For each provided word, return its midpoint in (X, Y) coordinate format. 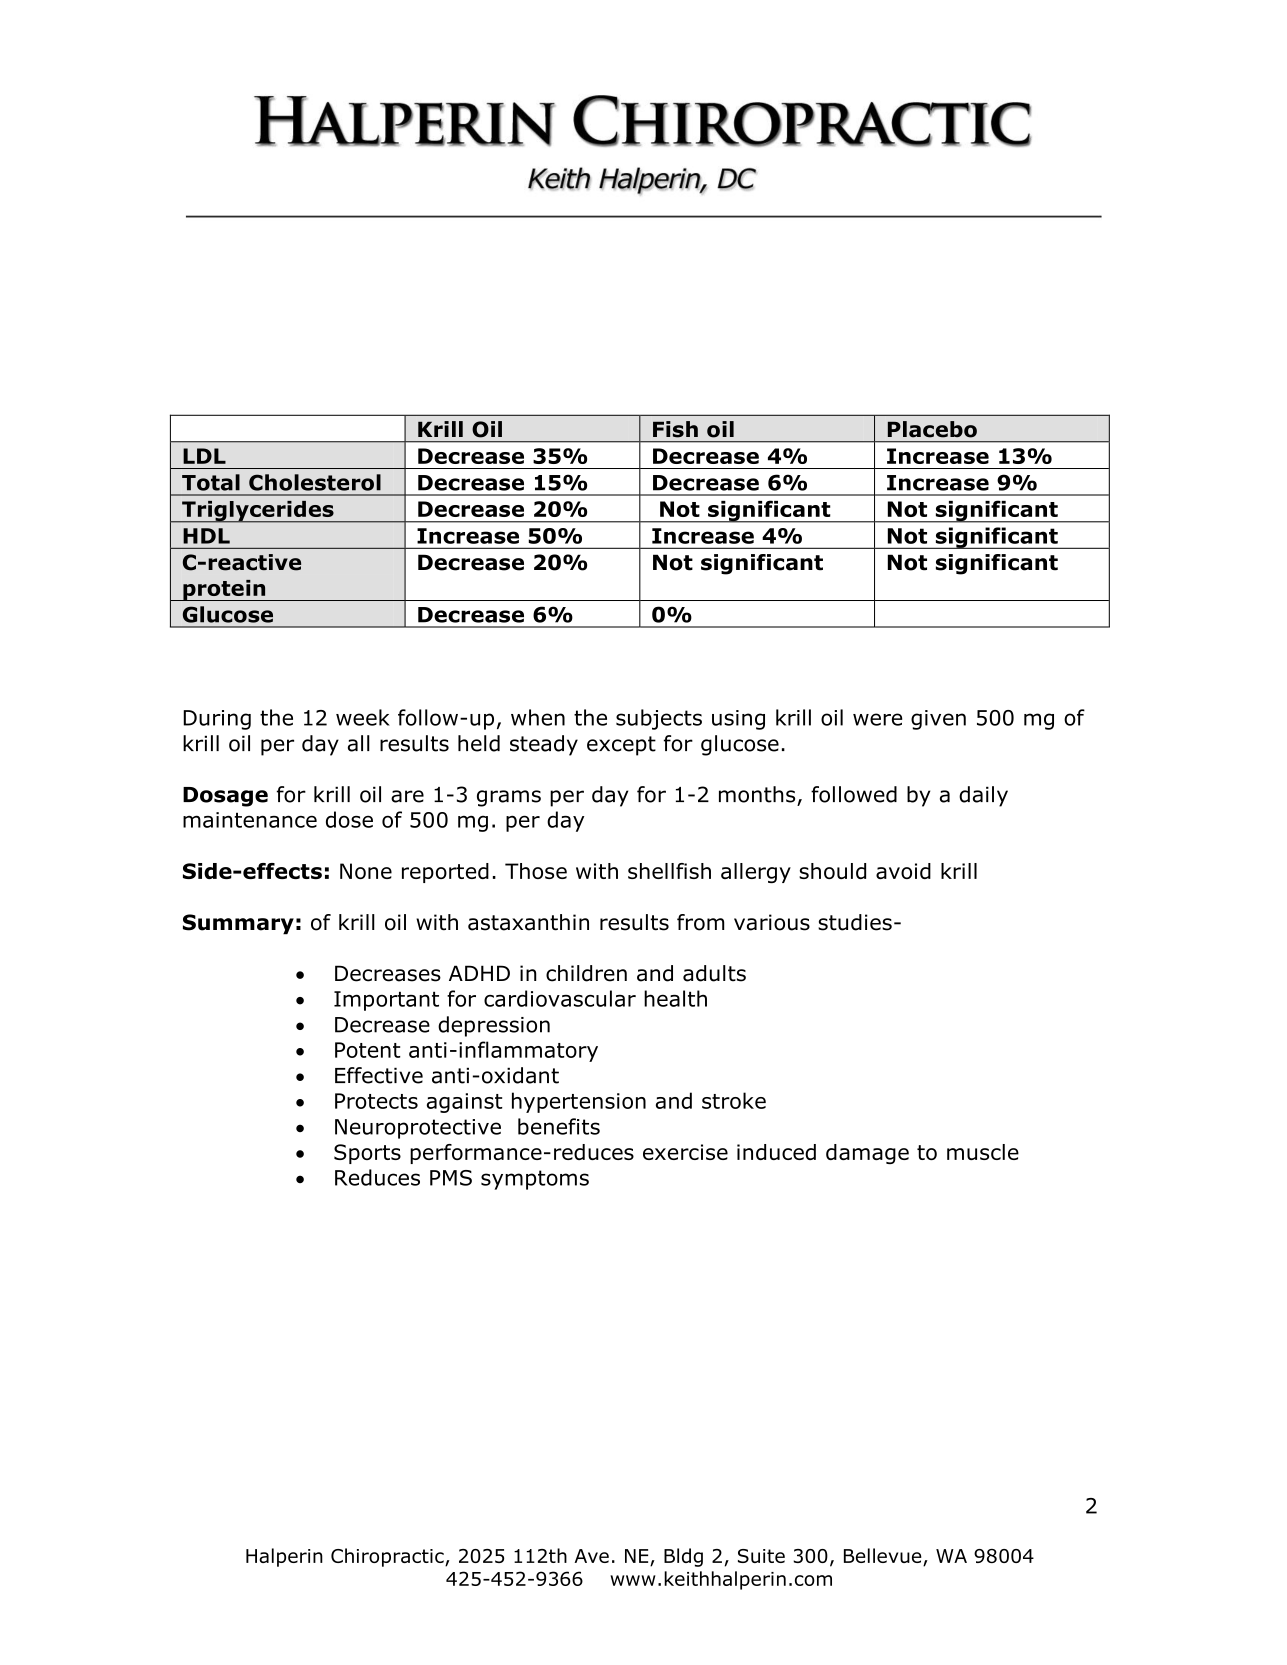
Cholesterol (315, 482)
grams (509, 798)
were (877, 719)
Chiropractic (388, 1557)
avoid (903, 871)
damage (867, 1154)
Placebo (932, 429)
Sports (367, 1154)
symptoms (535, 1180)
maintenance (250, 820)
